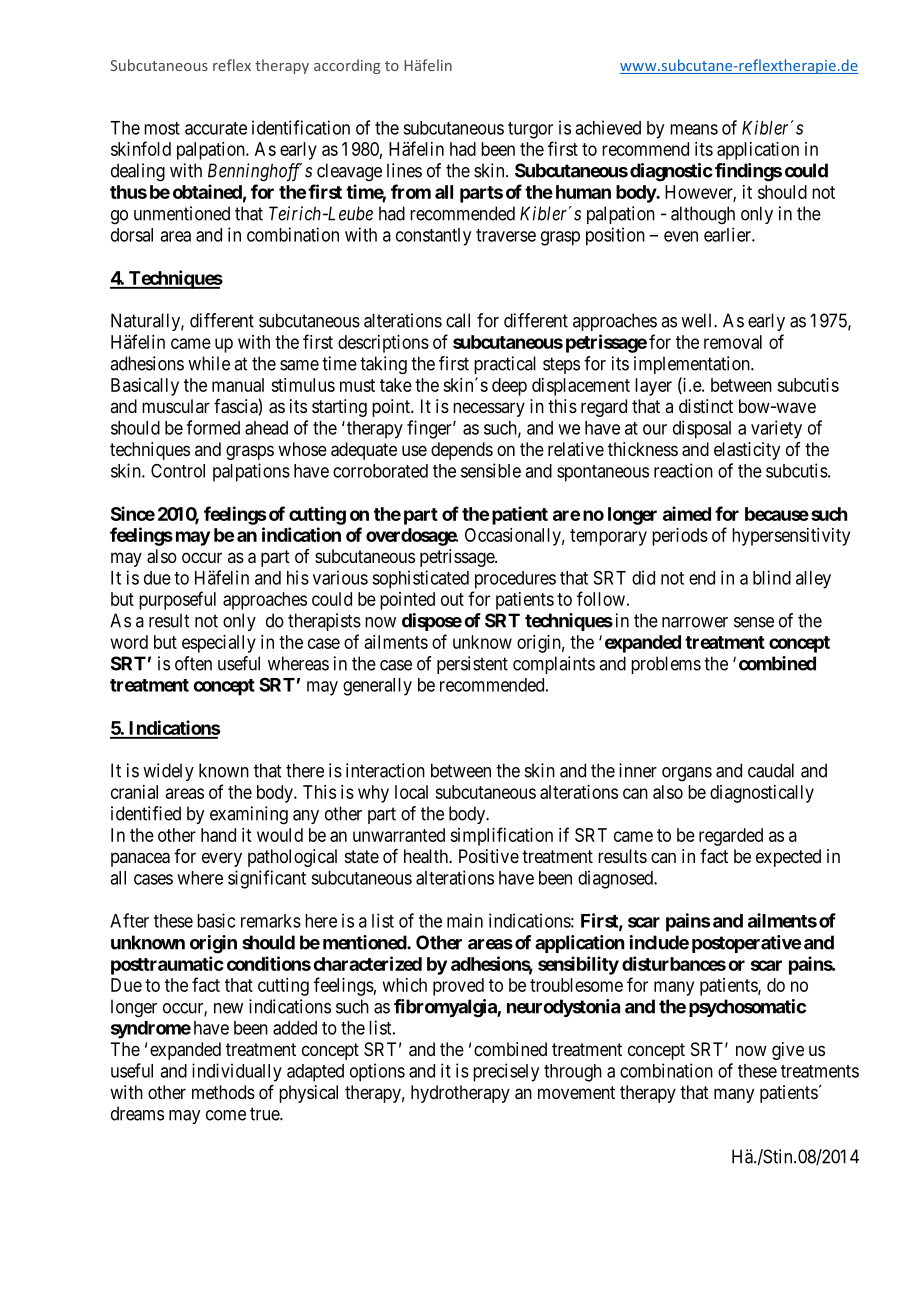 The image size is (924, 1308). I want to click on means, so click(694, 129).
